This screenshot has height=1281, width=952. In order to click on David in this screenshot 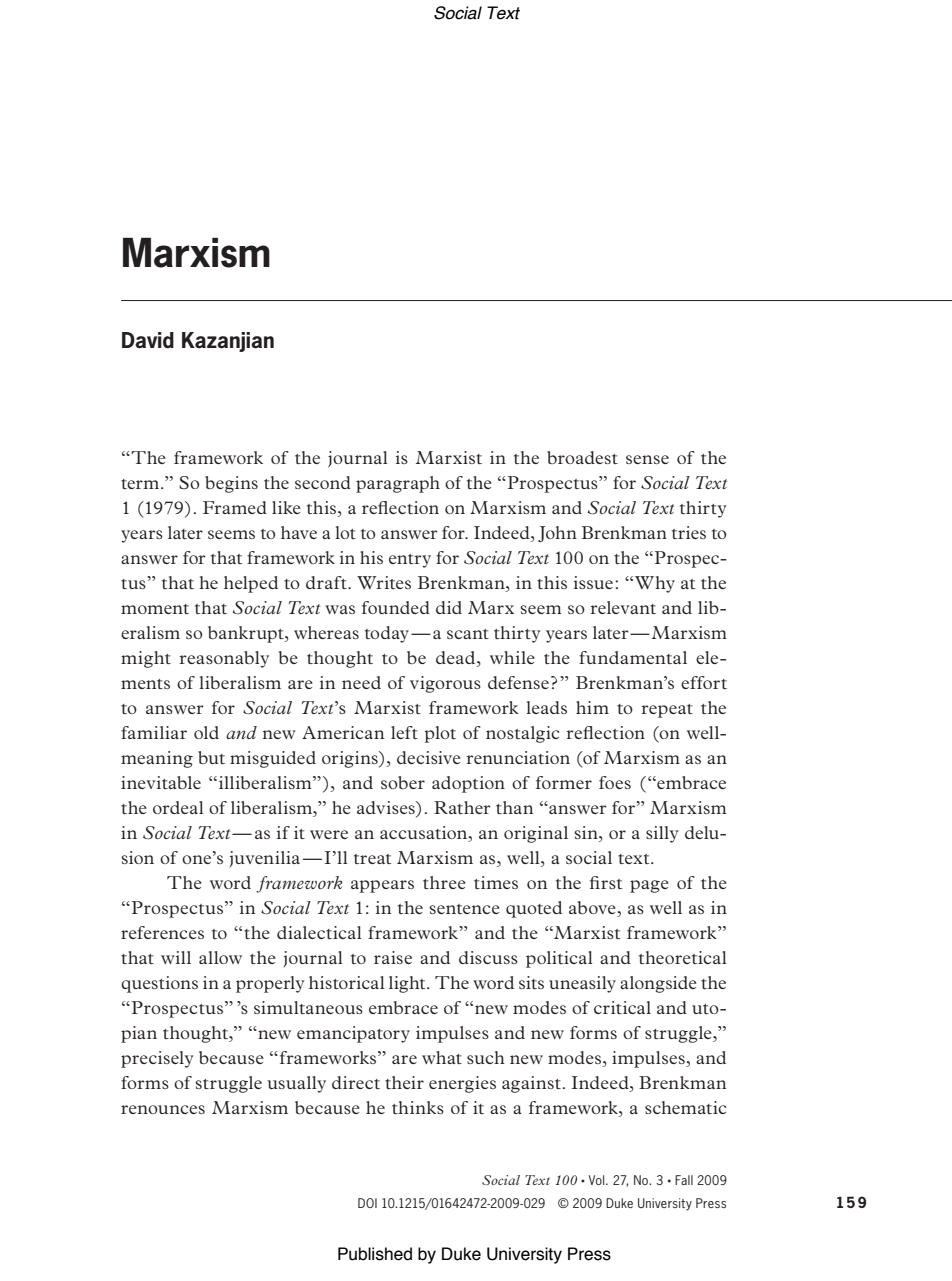, I will do `click(148, 340)`.
